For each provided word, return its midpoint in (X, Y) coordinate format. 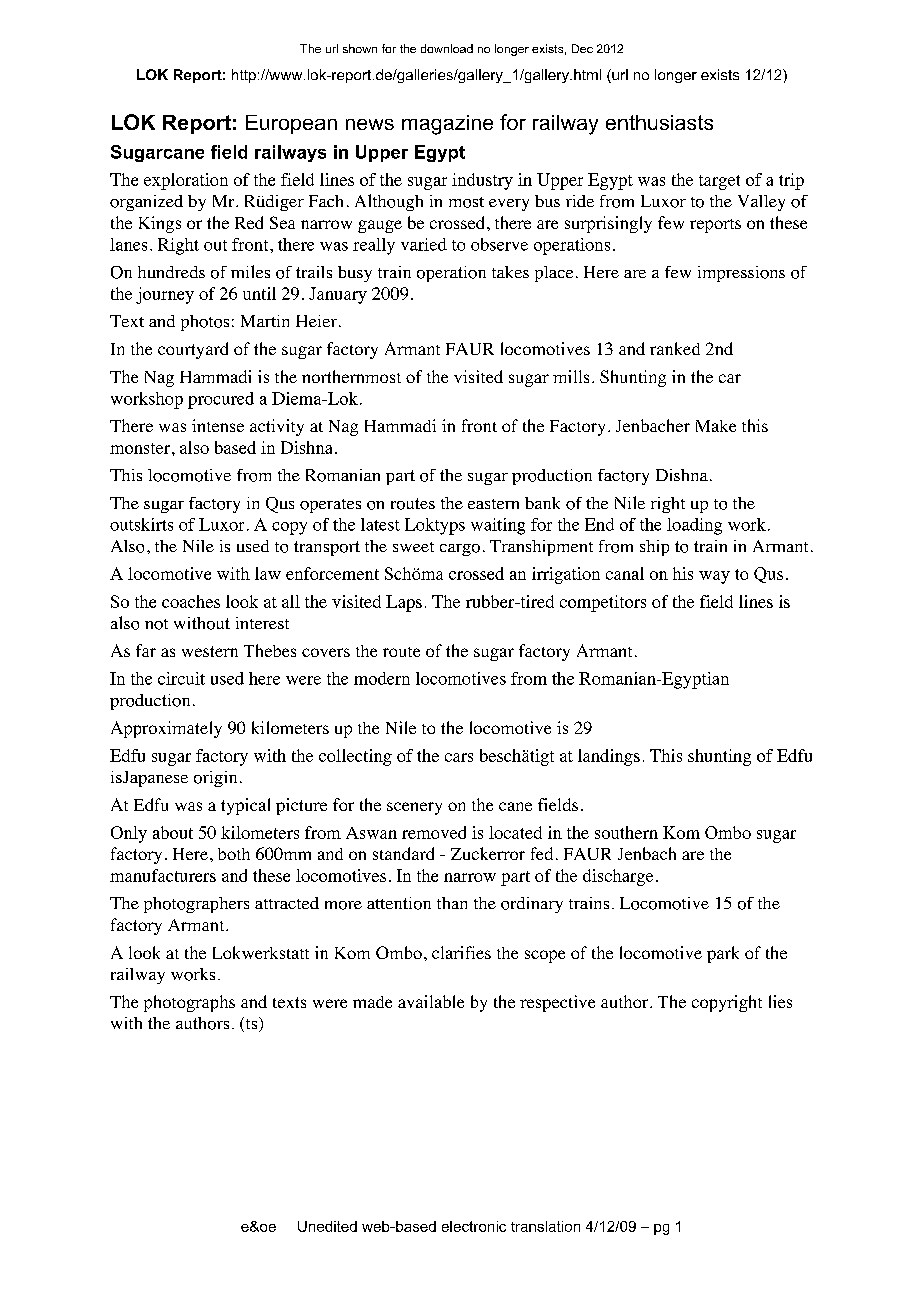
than (452, 903)
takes (510, 272)
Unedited (327, 1226)
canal (625, 573)
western (210, 651)
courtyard (193, 350)
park (723, 954)
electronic (474, 1226)
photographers (196, 905)
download (447, 48)
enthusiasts (659, 122)
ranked (675, 348)
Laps (404, 603)
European (291, 124)
